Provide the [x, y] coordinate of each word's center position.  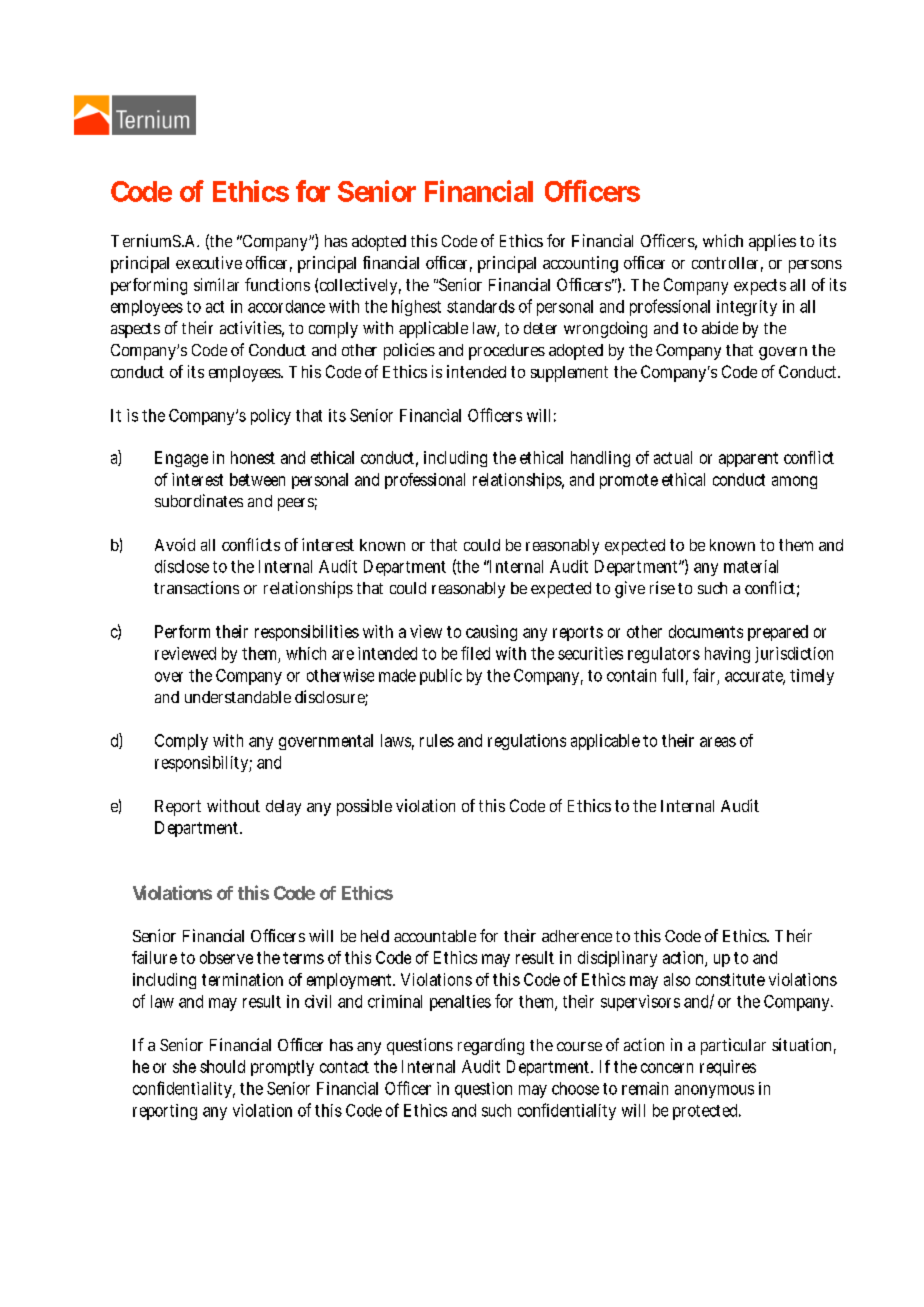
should [222, 1066]
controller [725, 263]
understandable [238, 697]
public [441, 677]
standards [481, 306]
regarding [491, 1046]
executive [209, 262]
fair [704, 675]
